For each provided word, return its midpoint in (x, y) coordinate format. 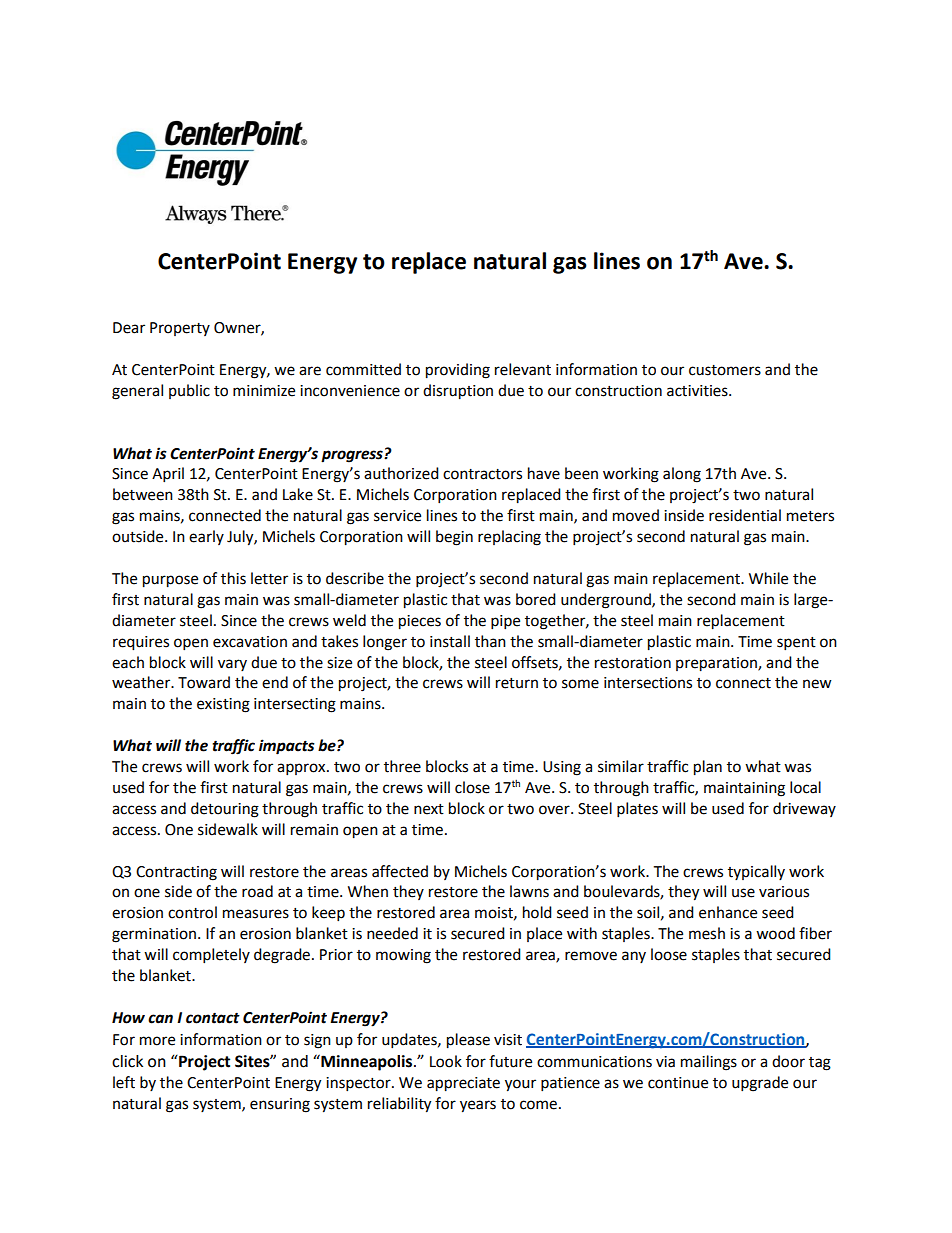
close (472, 787)
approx (302, 769)
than (490, 641)
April (168, 475)
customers (725, 370)
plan (708, 768)
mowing (403, 956)
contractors (482, 474)
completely (211, 956)
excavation (250, 642)
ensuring (280, 1105)
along (682, 475)
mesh (707, 933)
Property (180, 329)
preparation (717, 664)
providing (458, 371)
